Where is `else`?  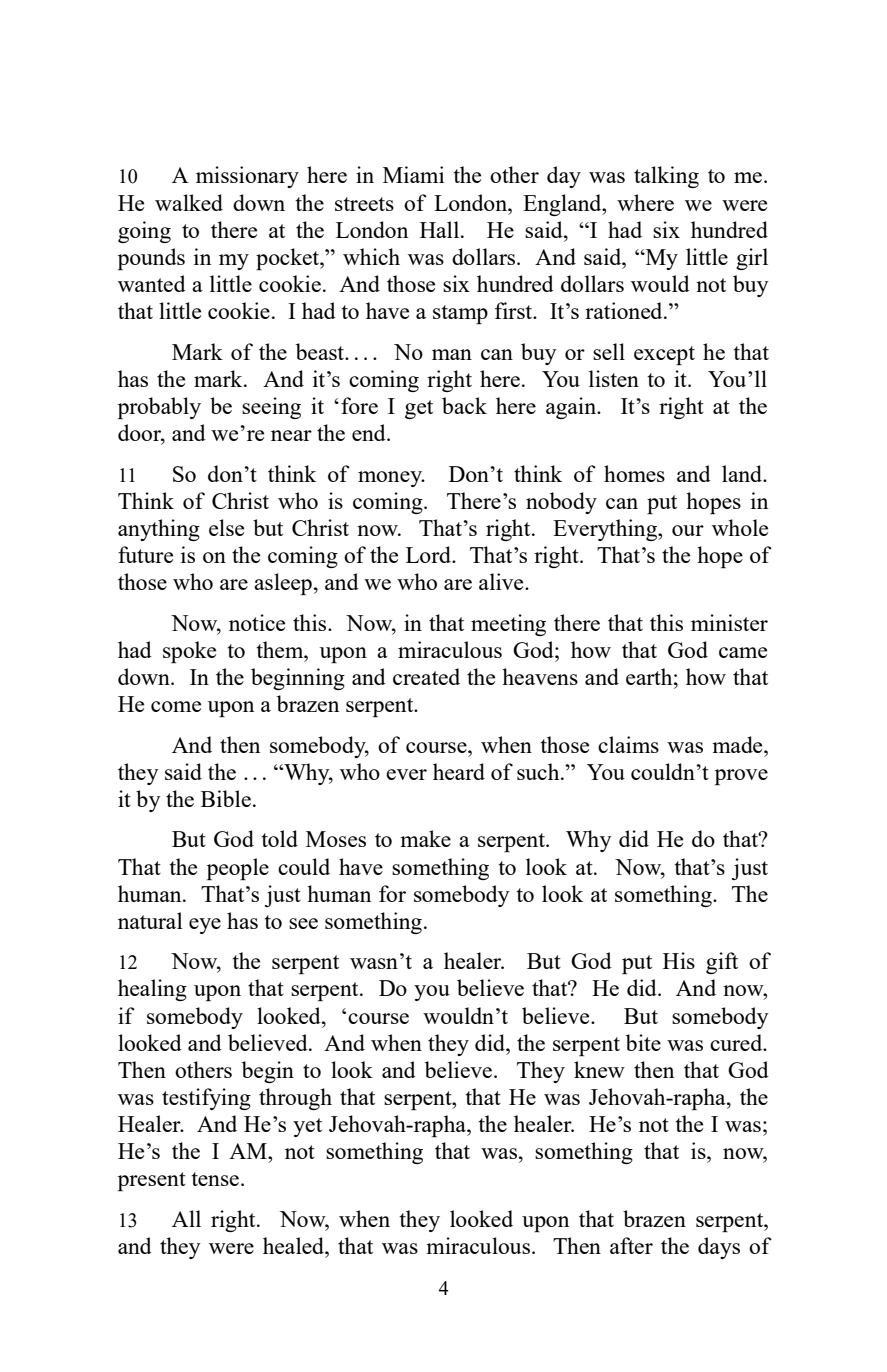 else is located at coordinates (226, 527).
